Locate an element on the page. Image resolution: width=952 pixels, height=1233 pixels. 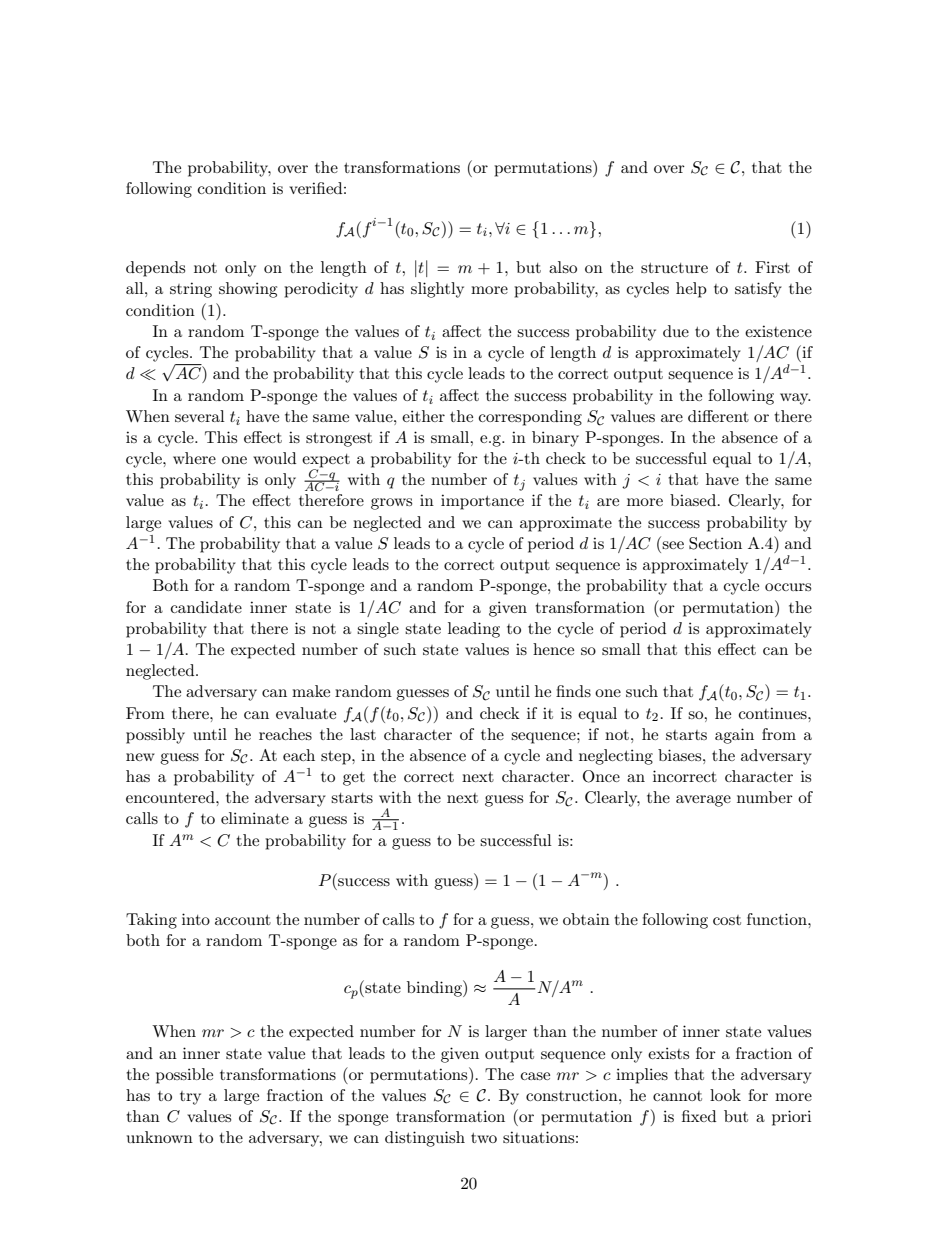
different is located at coordinates (718, 416).
